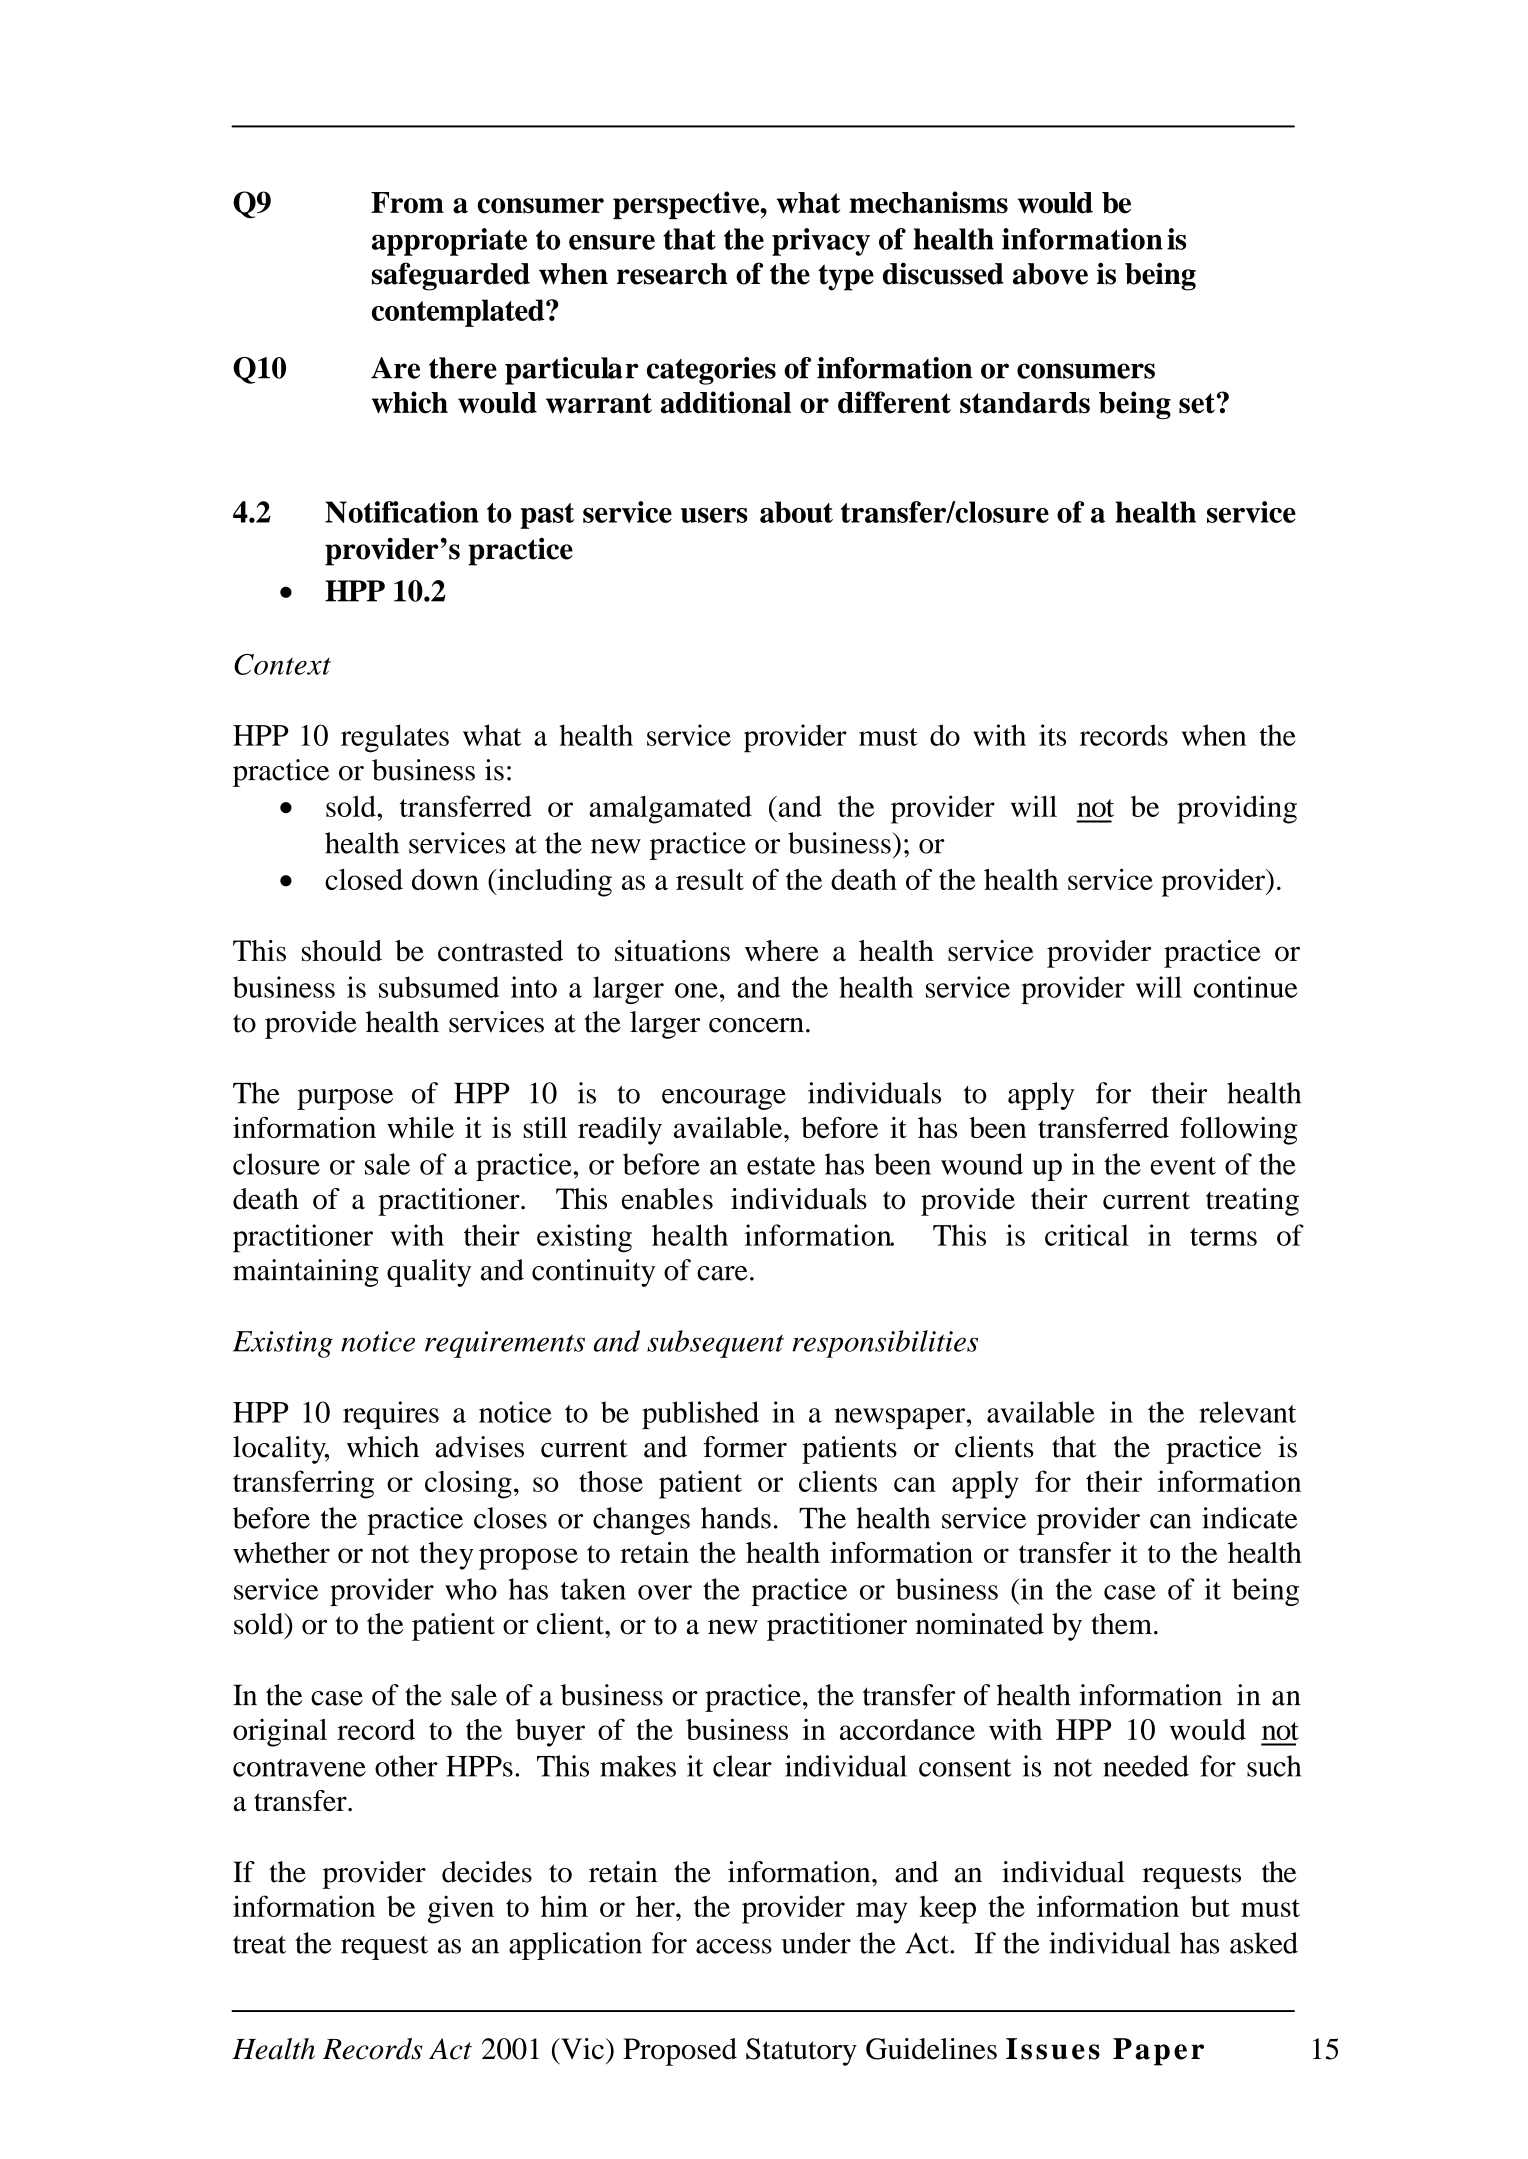 The image size is (1528, 2159). Describe the element at coordinates (1183, 1166) in the document. I see `event` at that location.
